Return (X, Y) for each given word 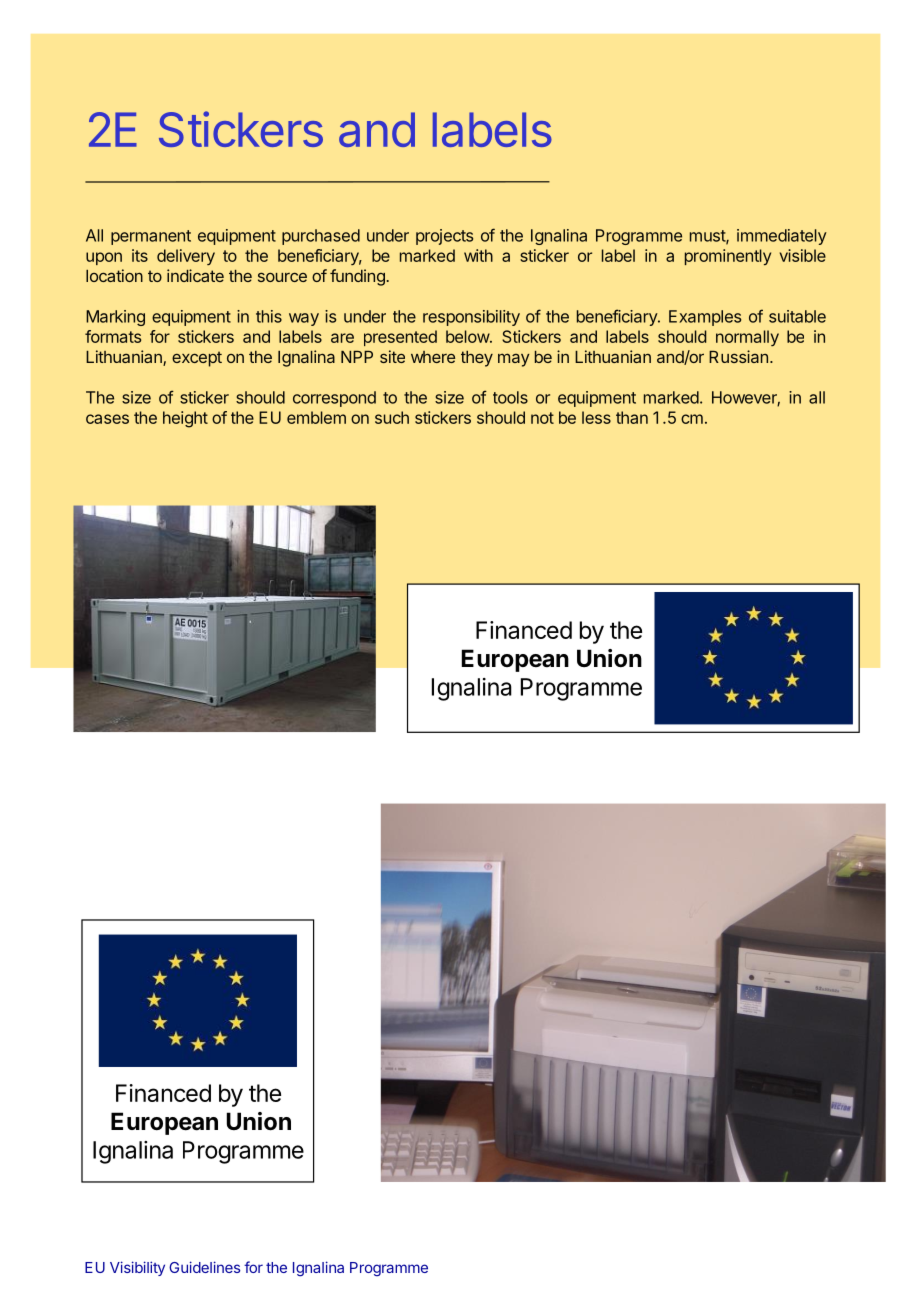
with (478, 255)
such (392, 417)
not (542, 418)
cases (107, 419)
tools (510, 397)
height (185, 419)
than (632, 417)
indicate (195, 275)
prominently (728, 257)
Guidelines (204, 1267)
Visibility (137, 1268)
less (596, 417)
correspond (334, 399)
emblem (316, 417)
